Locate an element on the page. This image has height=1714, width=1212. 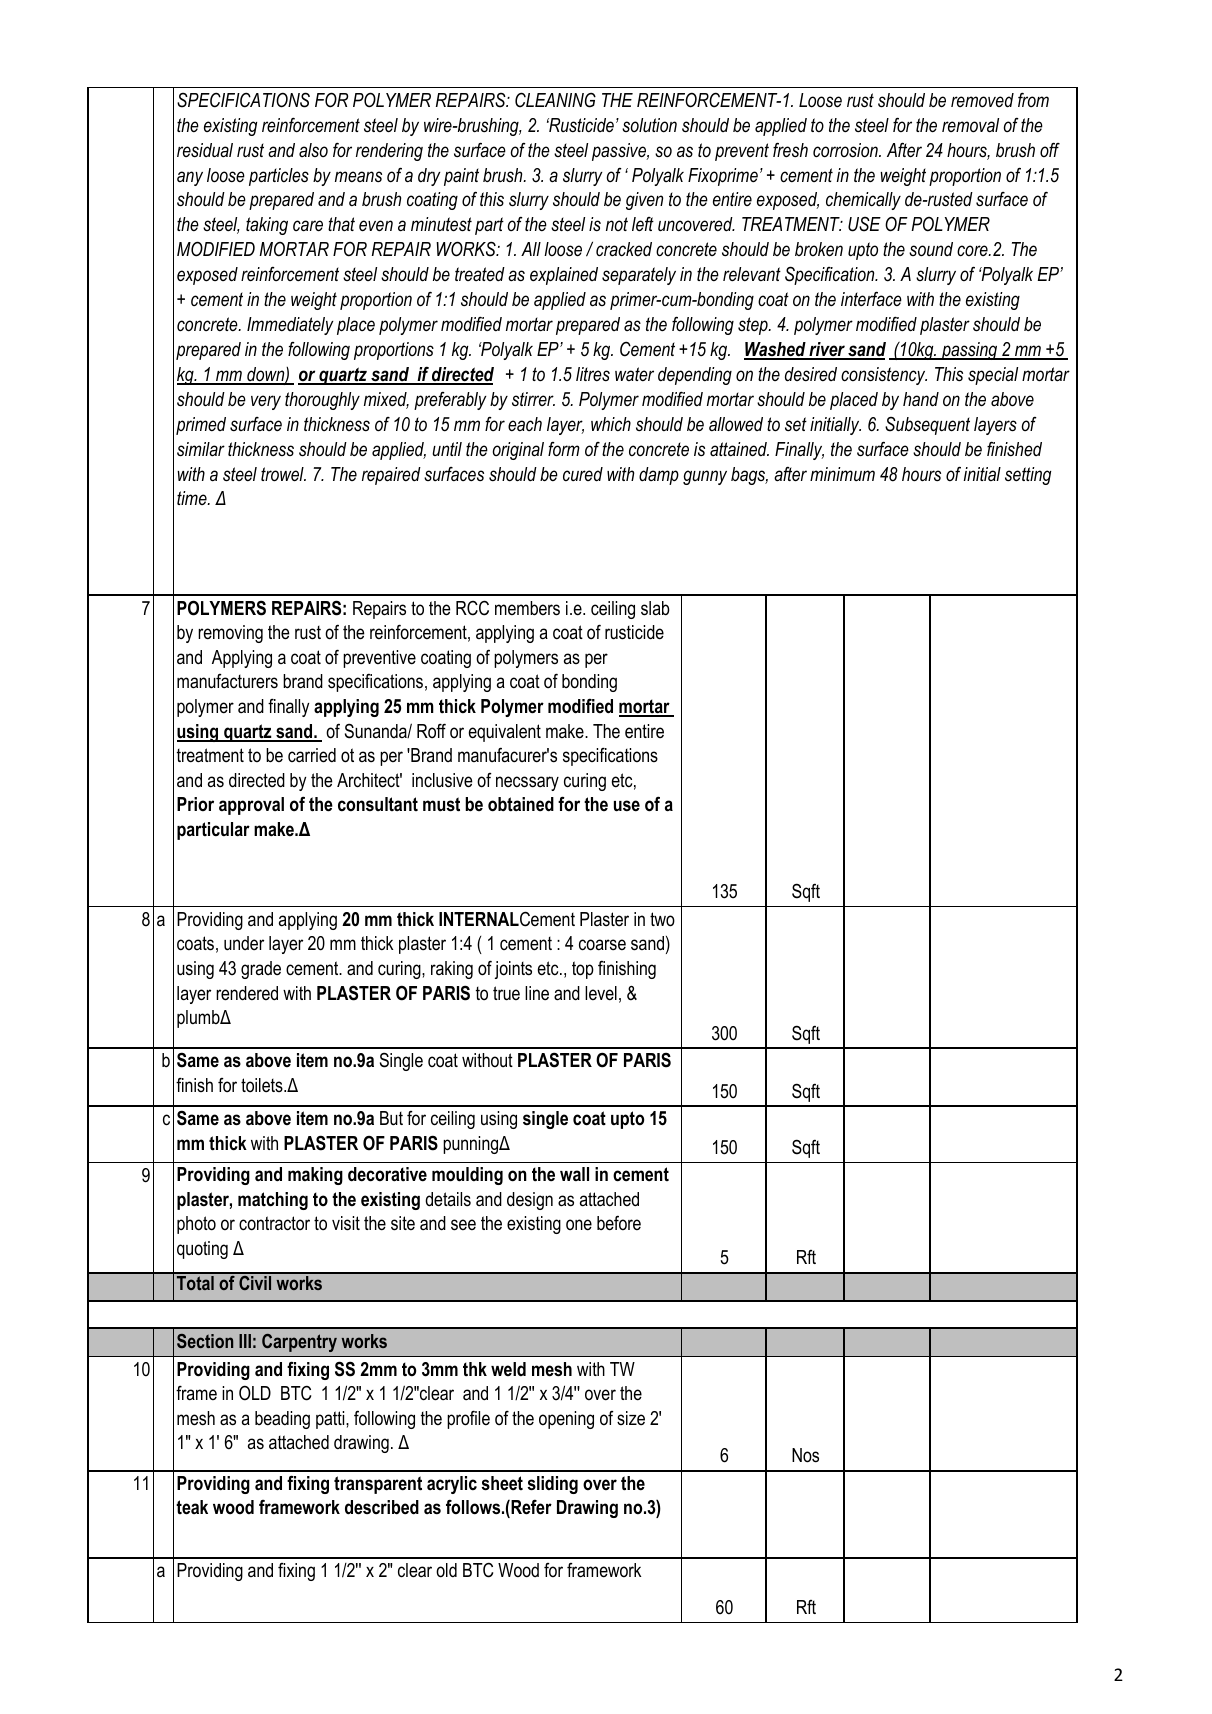
beading is located at coordinates (282, 1420).
